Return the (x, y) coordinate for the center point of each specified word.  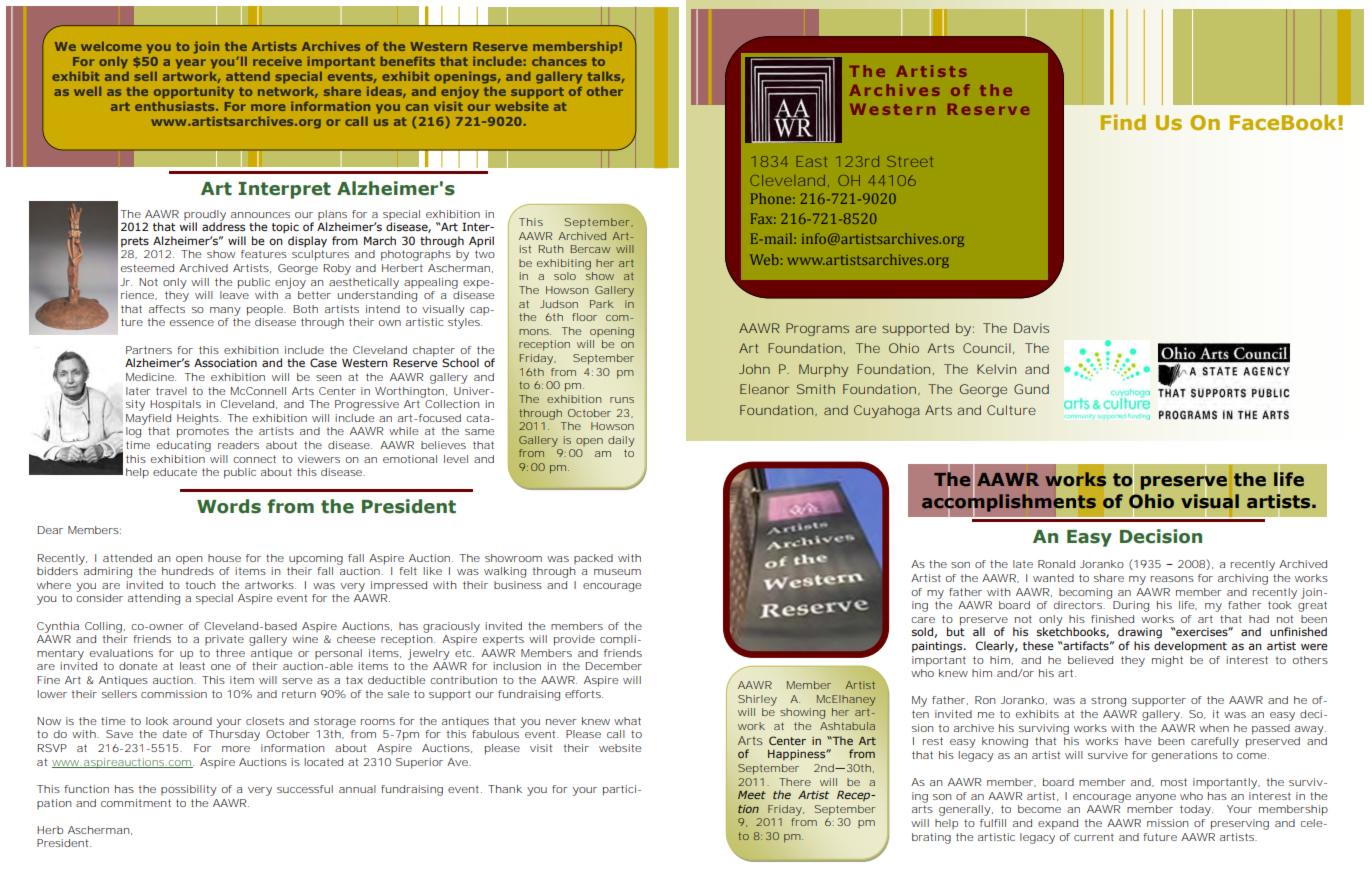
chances (559, 61)
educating (184, 446)
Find (1123, 122)
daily (621, 441)
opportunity (194, 93)
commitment (136, 803)
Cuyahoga (887, 411)
